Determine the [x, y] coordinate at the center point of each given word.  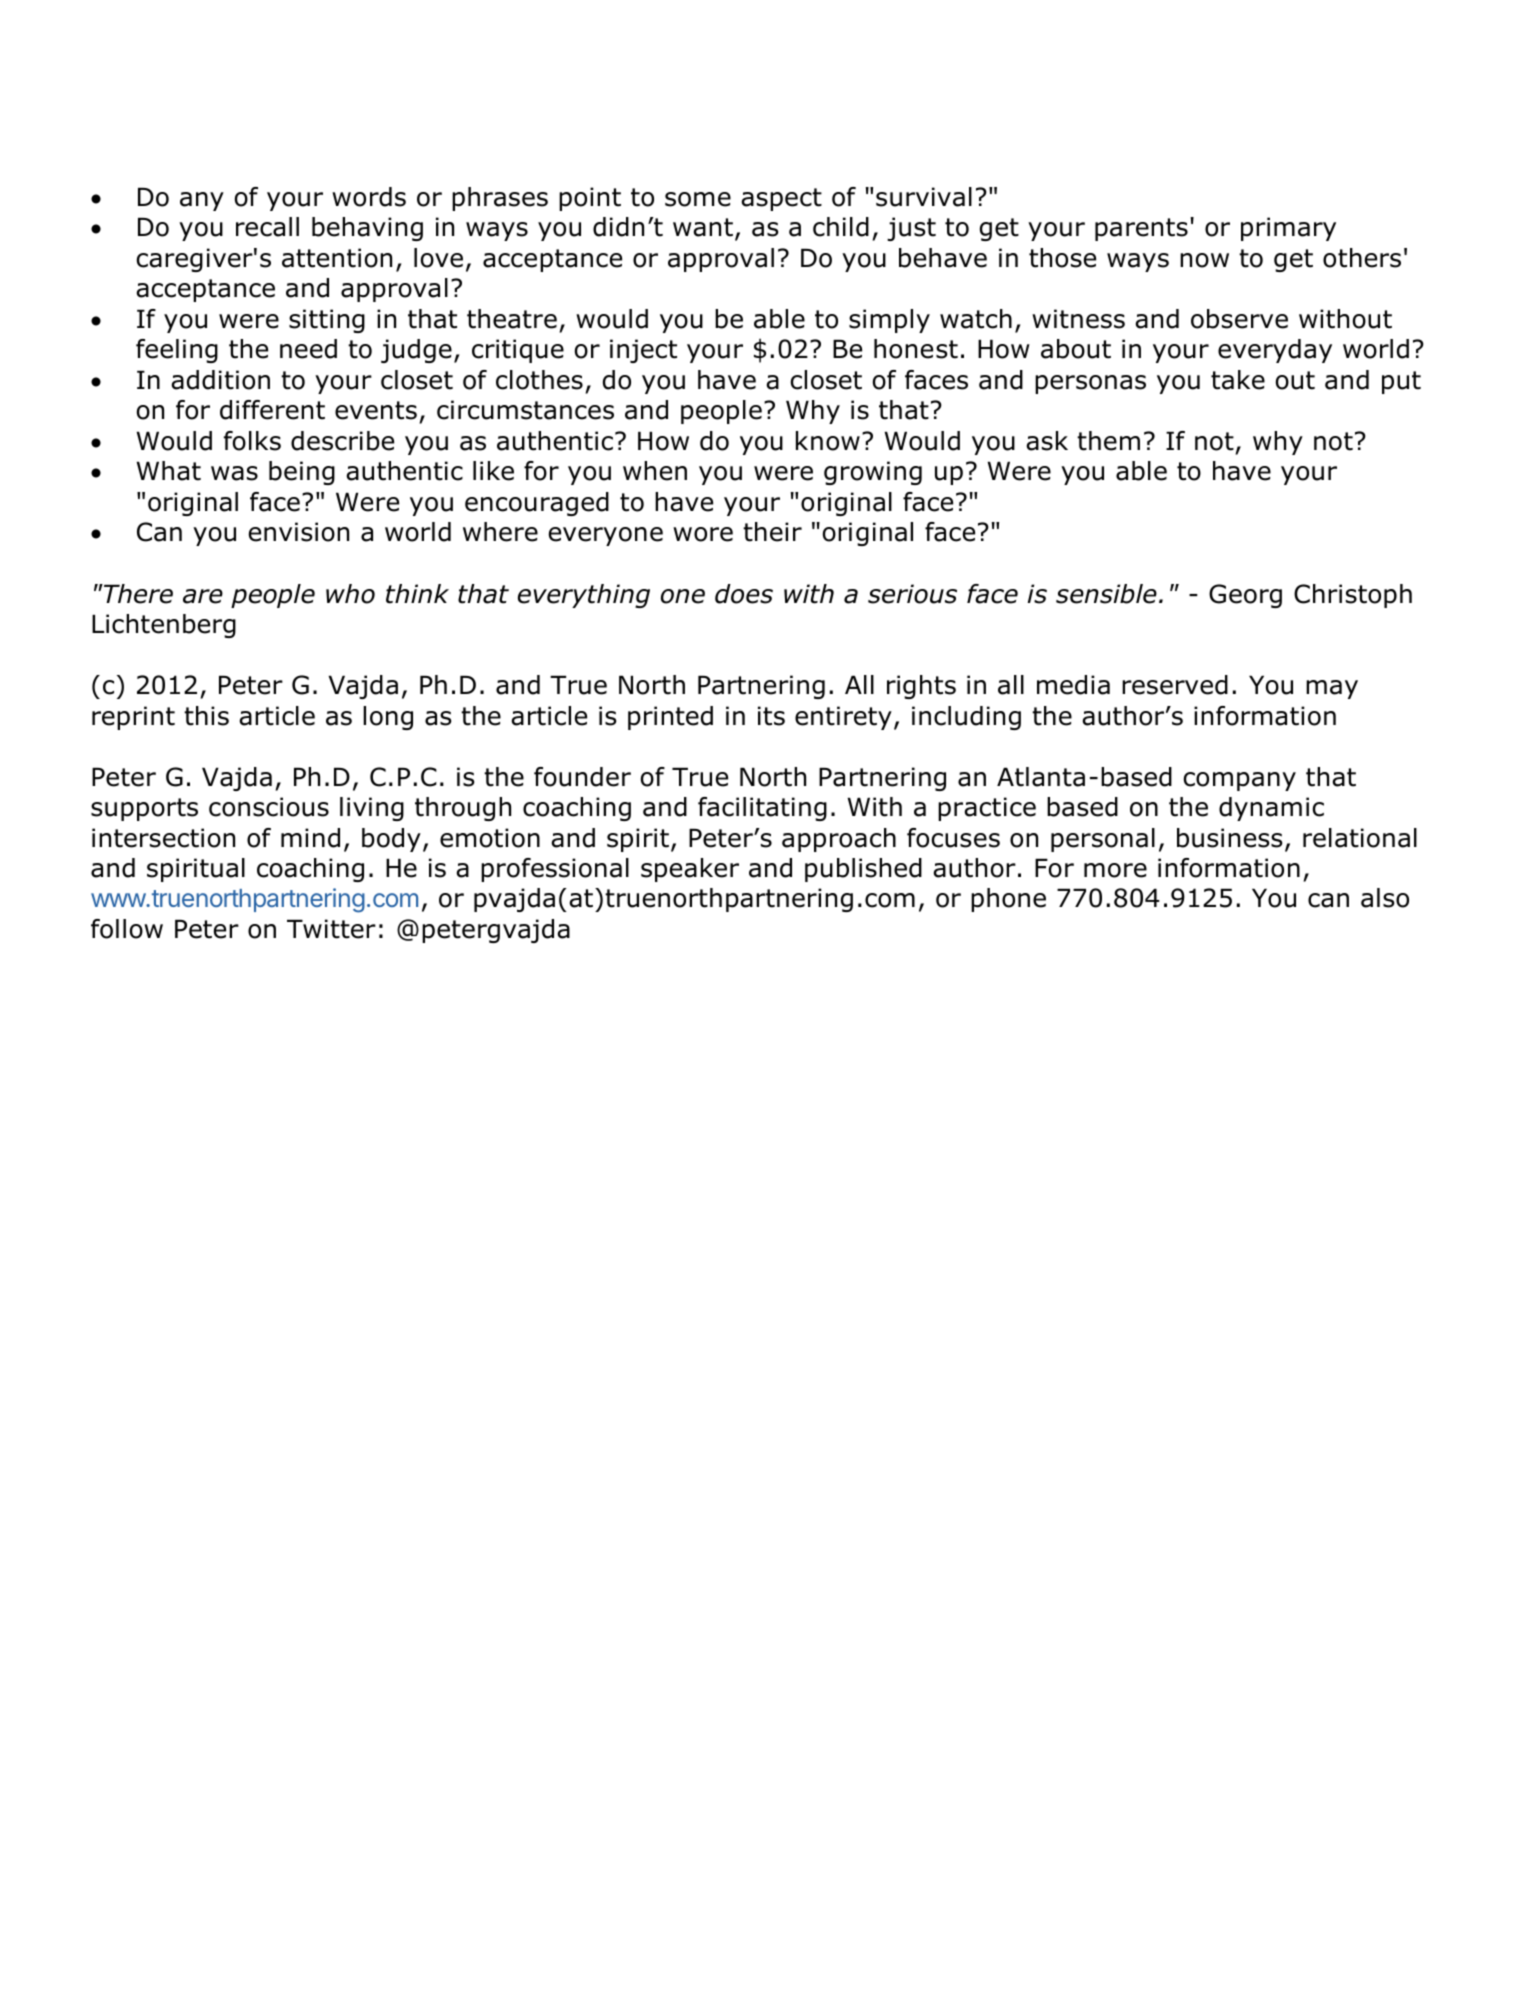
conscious [269, 807]
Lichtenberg [164, 626]
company [1239, 781]
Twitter [331, 929]
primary [1288, 229]
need [308, 349]
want [703, 227]
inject [643, 351]
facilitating [762, 809]
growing [873, 473]
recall [267, 227]
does [744, 594]
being [302, 473]
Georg [1245, 596]
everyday [1275, 351]
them [1108, 441]
